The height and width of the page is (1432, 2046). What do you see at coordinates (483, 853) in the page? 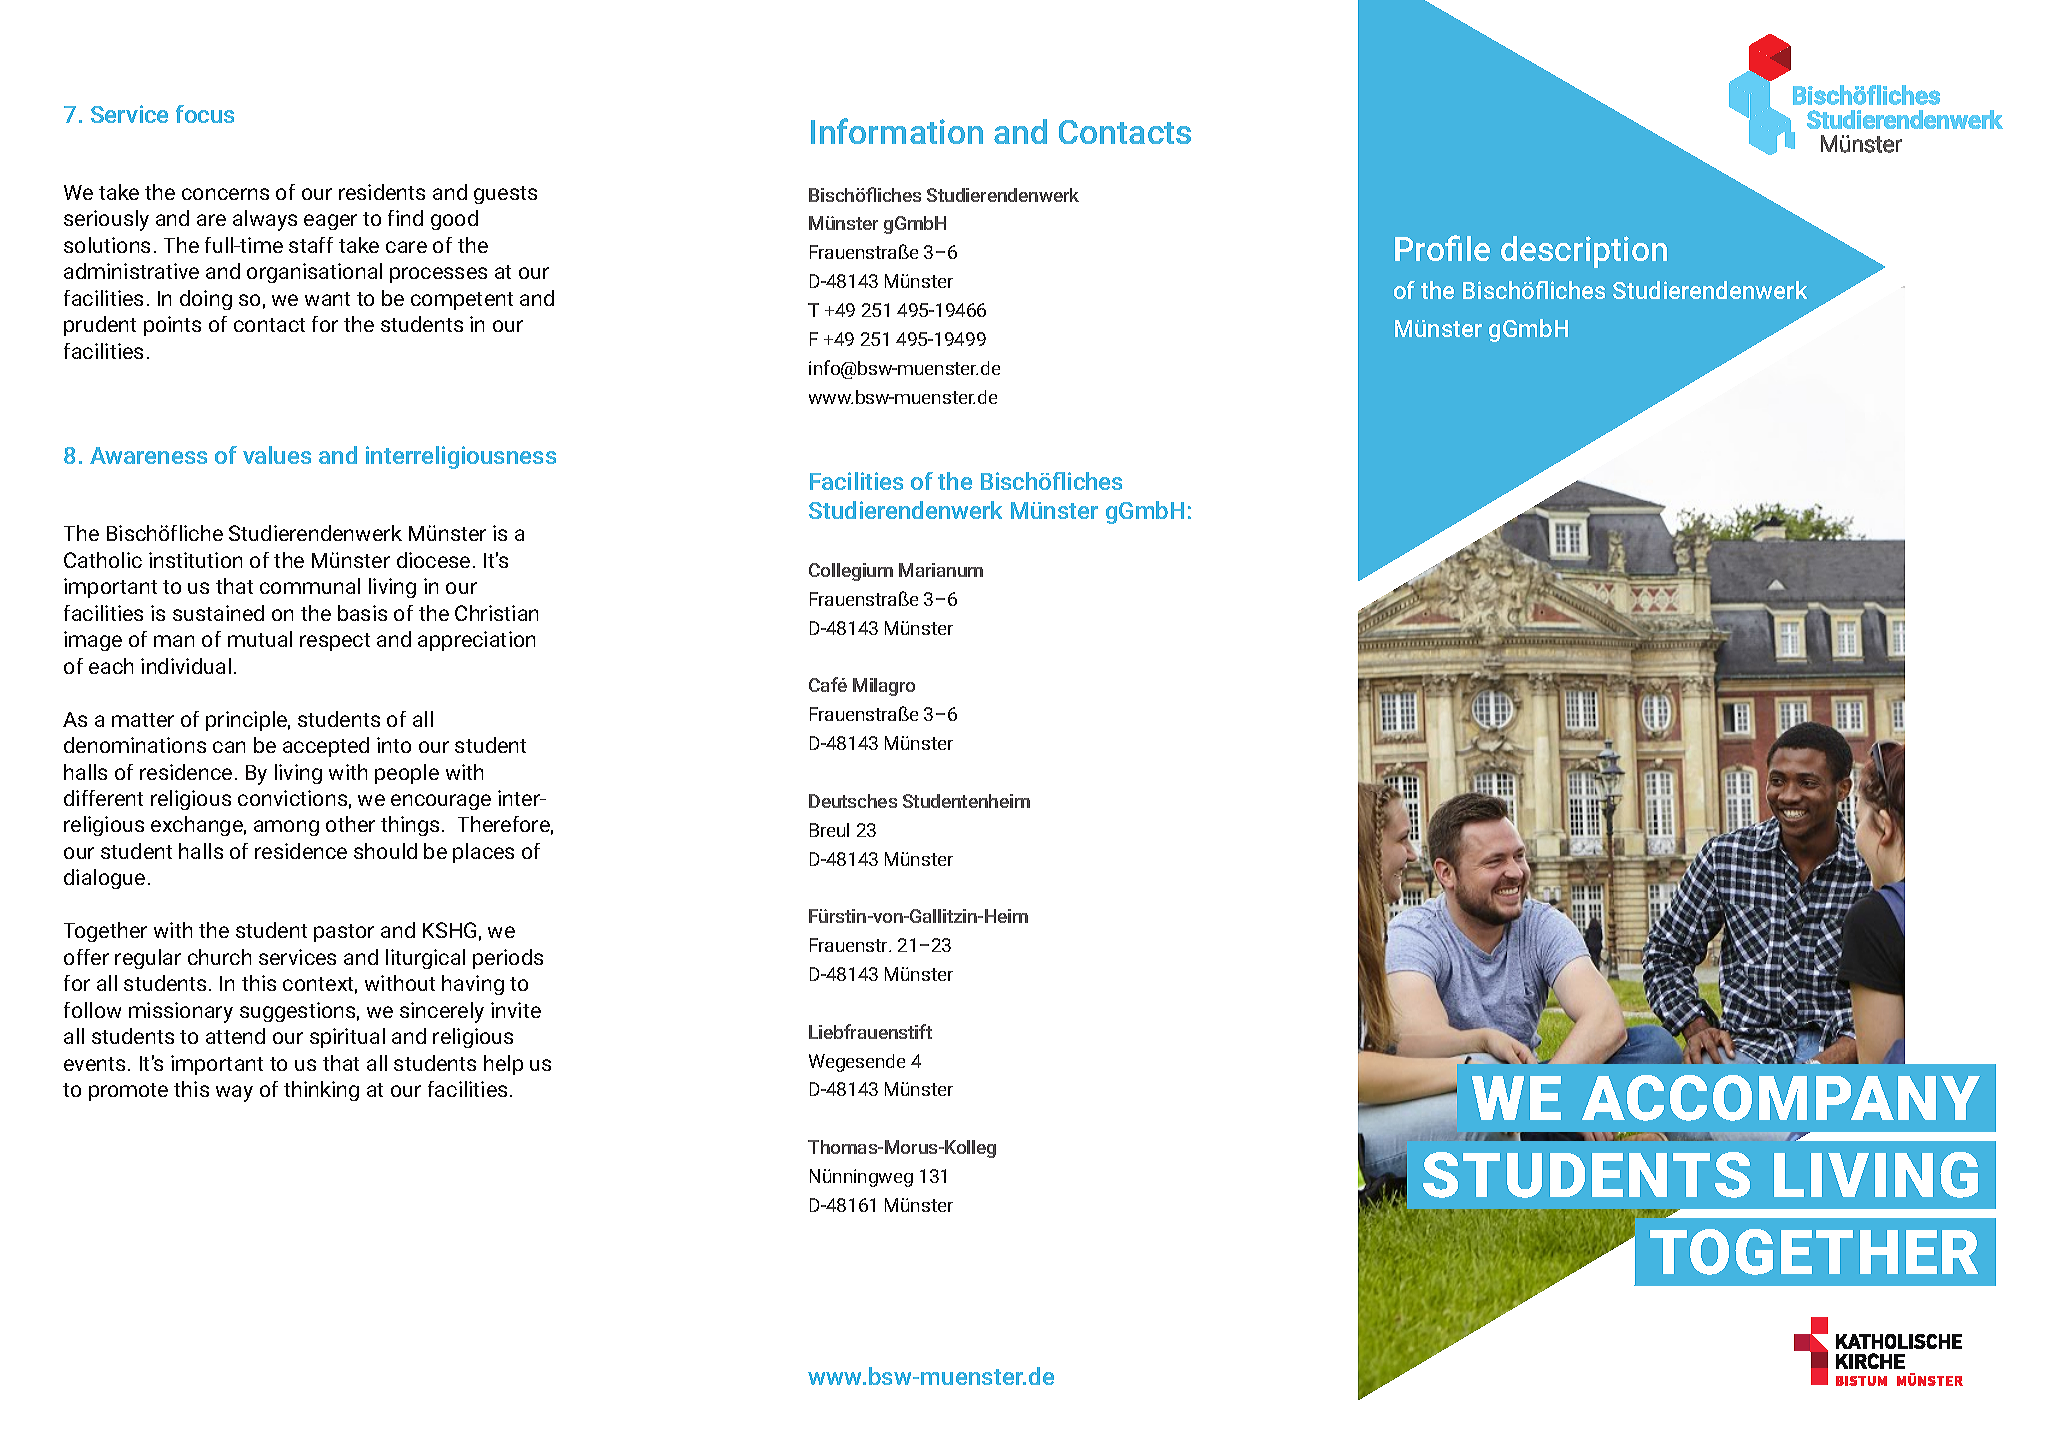
I see `places` at bounding box center [483, 853].
